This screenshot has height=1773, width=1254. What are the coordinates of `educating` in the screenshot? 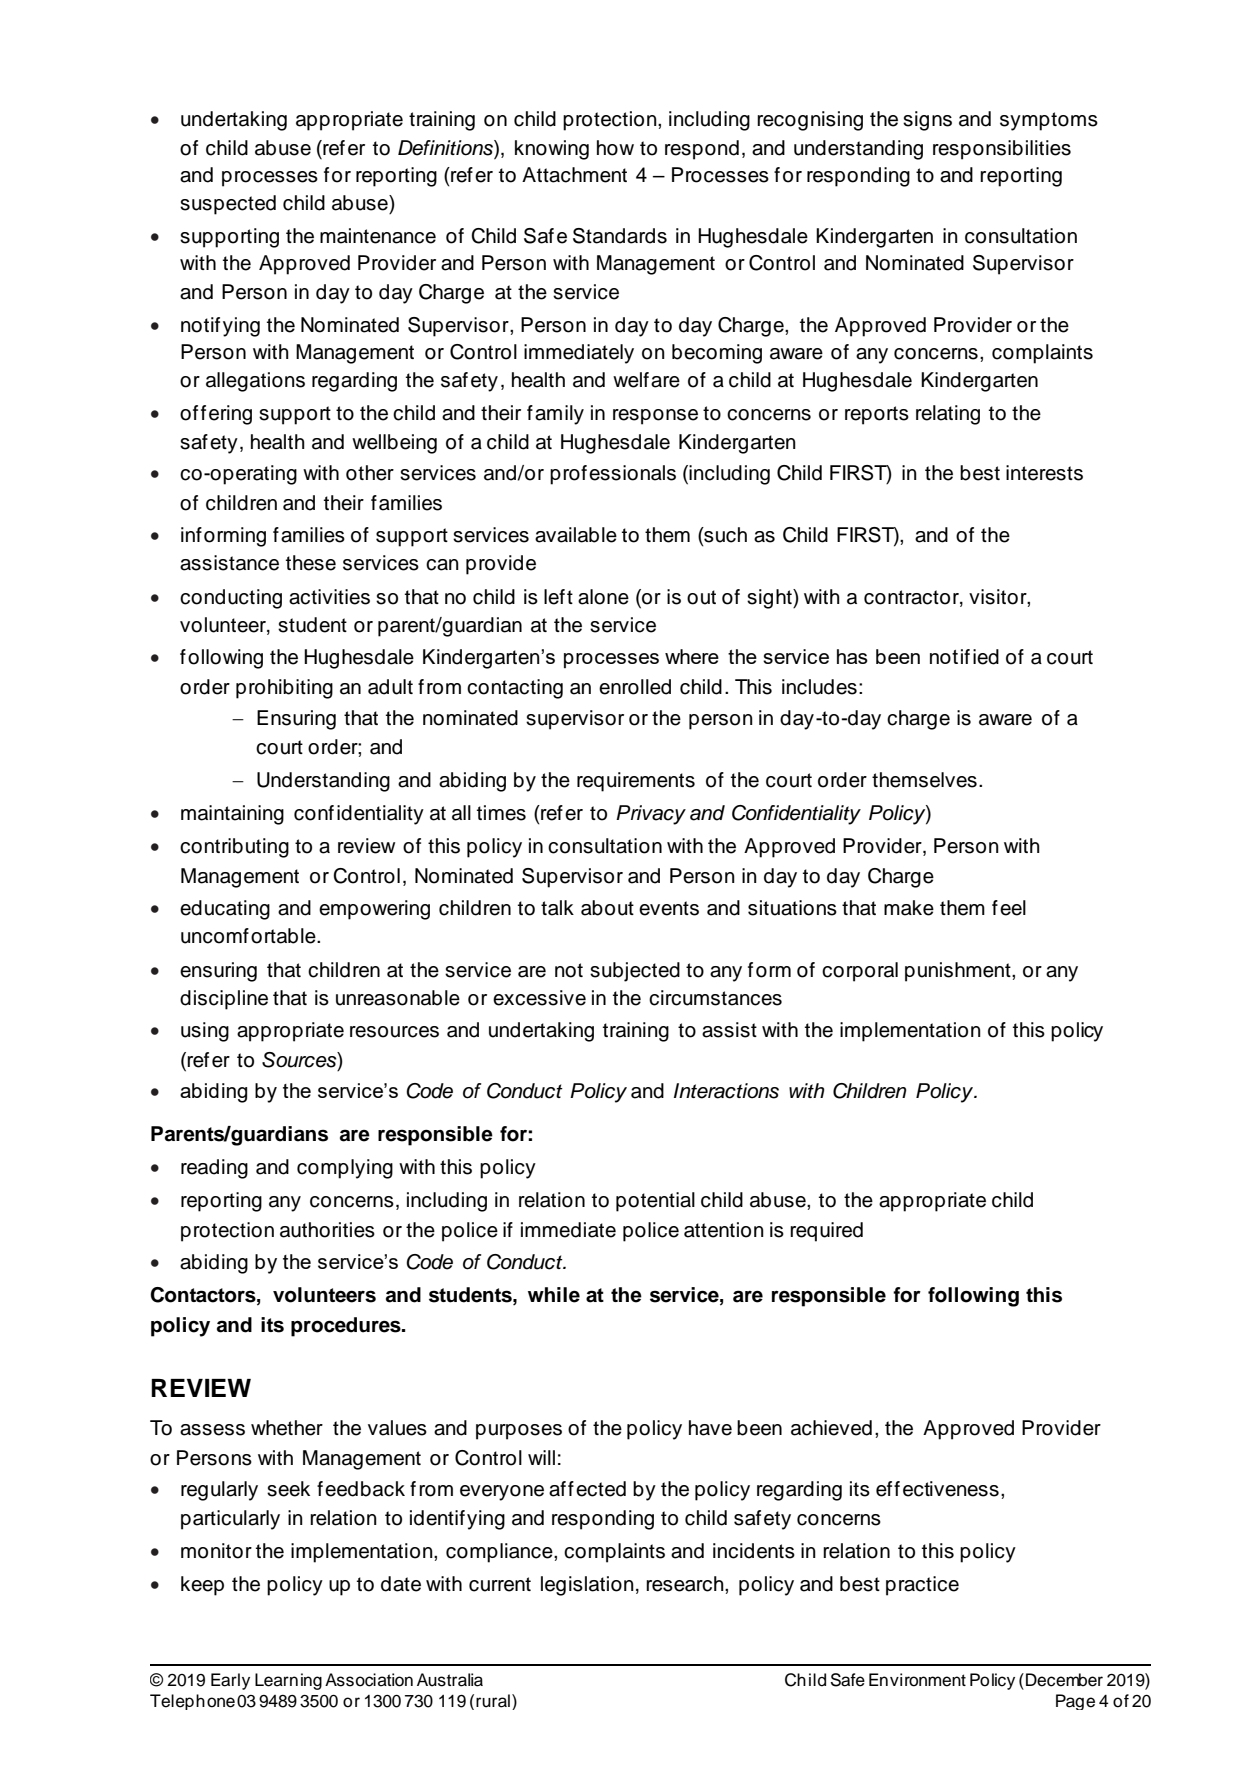 It's located at (225, 910).
